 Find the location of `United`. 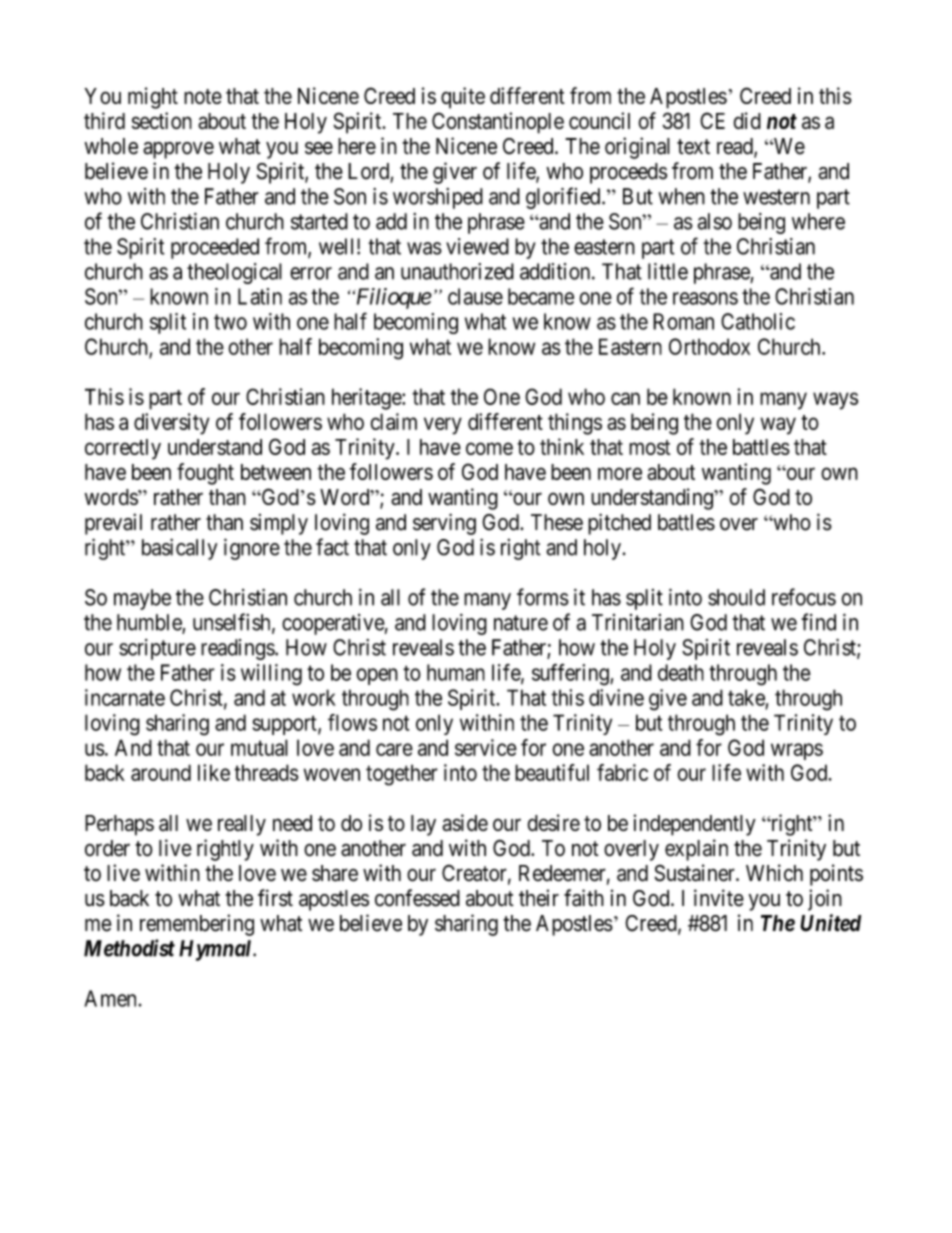

United is located at coordinates (830, 923).
